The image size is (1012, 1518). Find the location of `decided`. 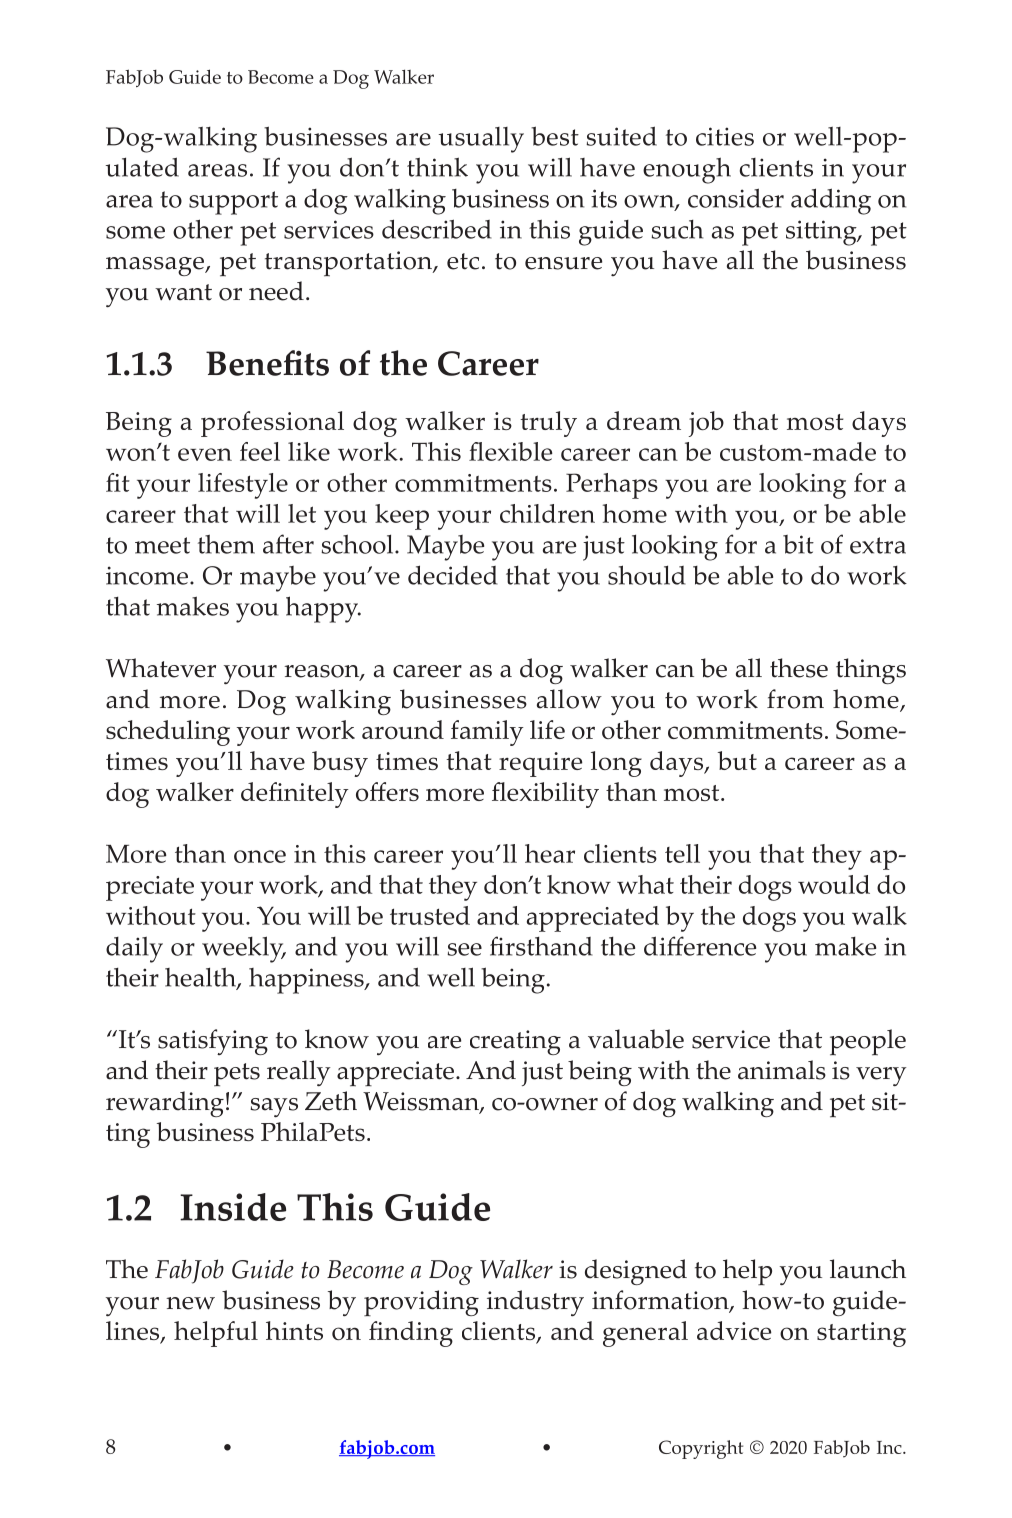

decided is located at coordinates (453, 575).
